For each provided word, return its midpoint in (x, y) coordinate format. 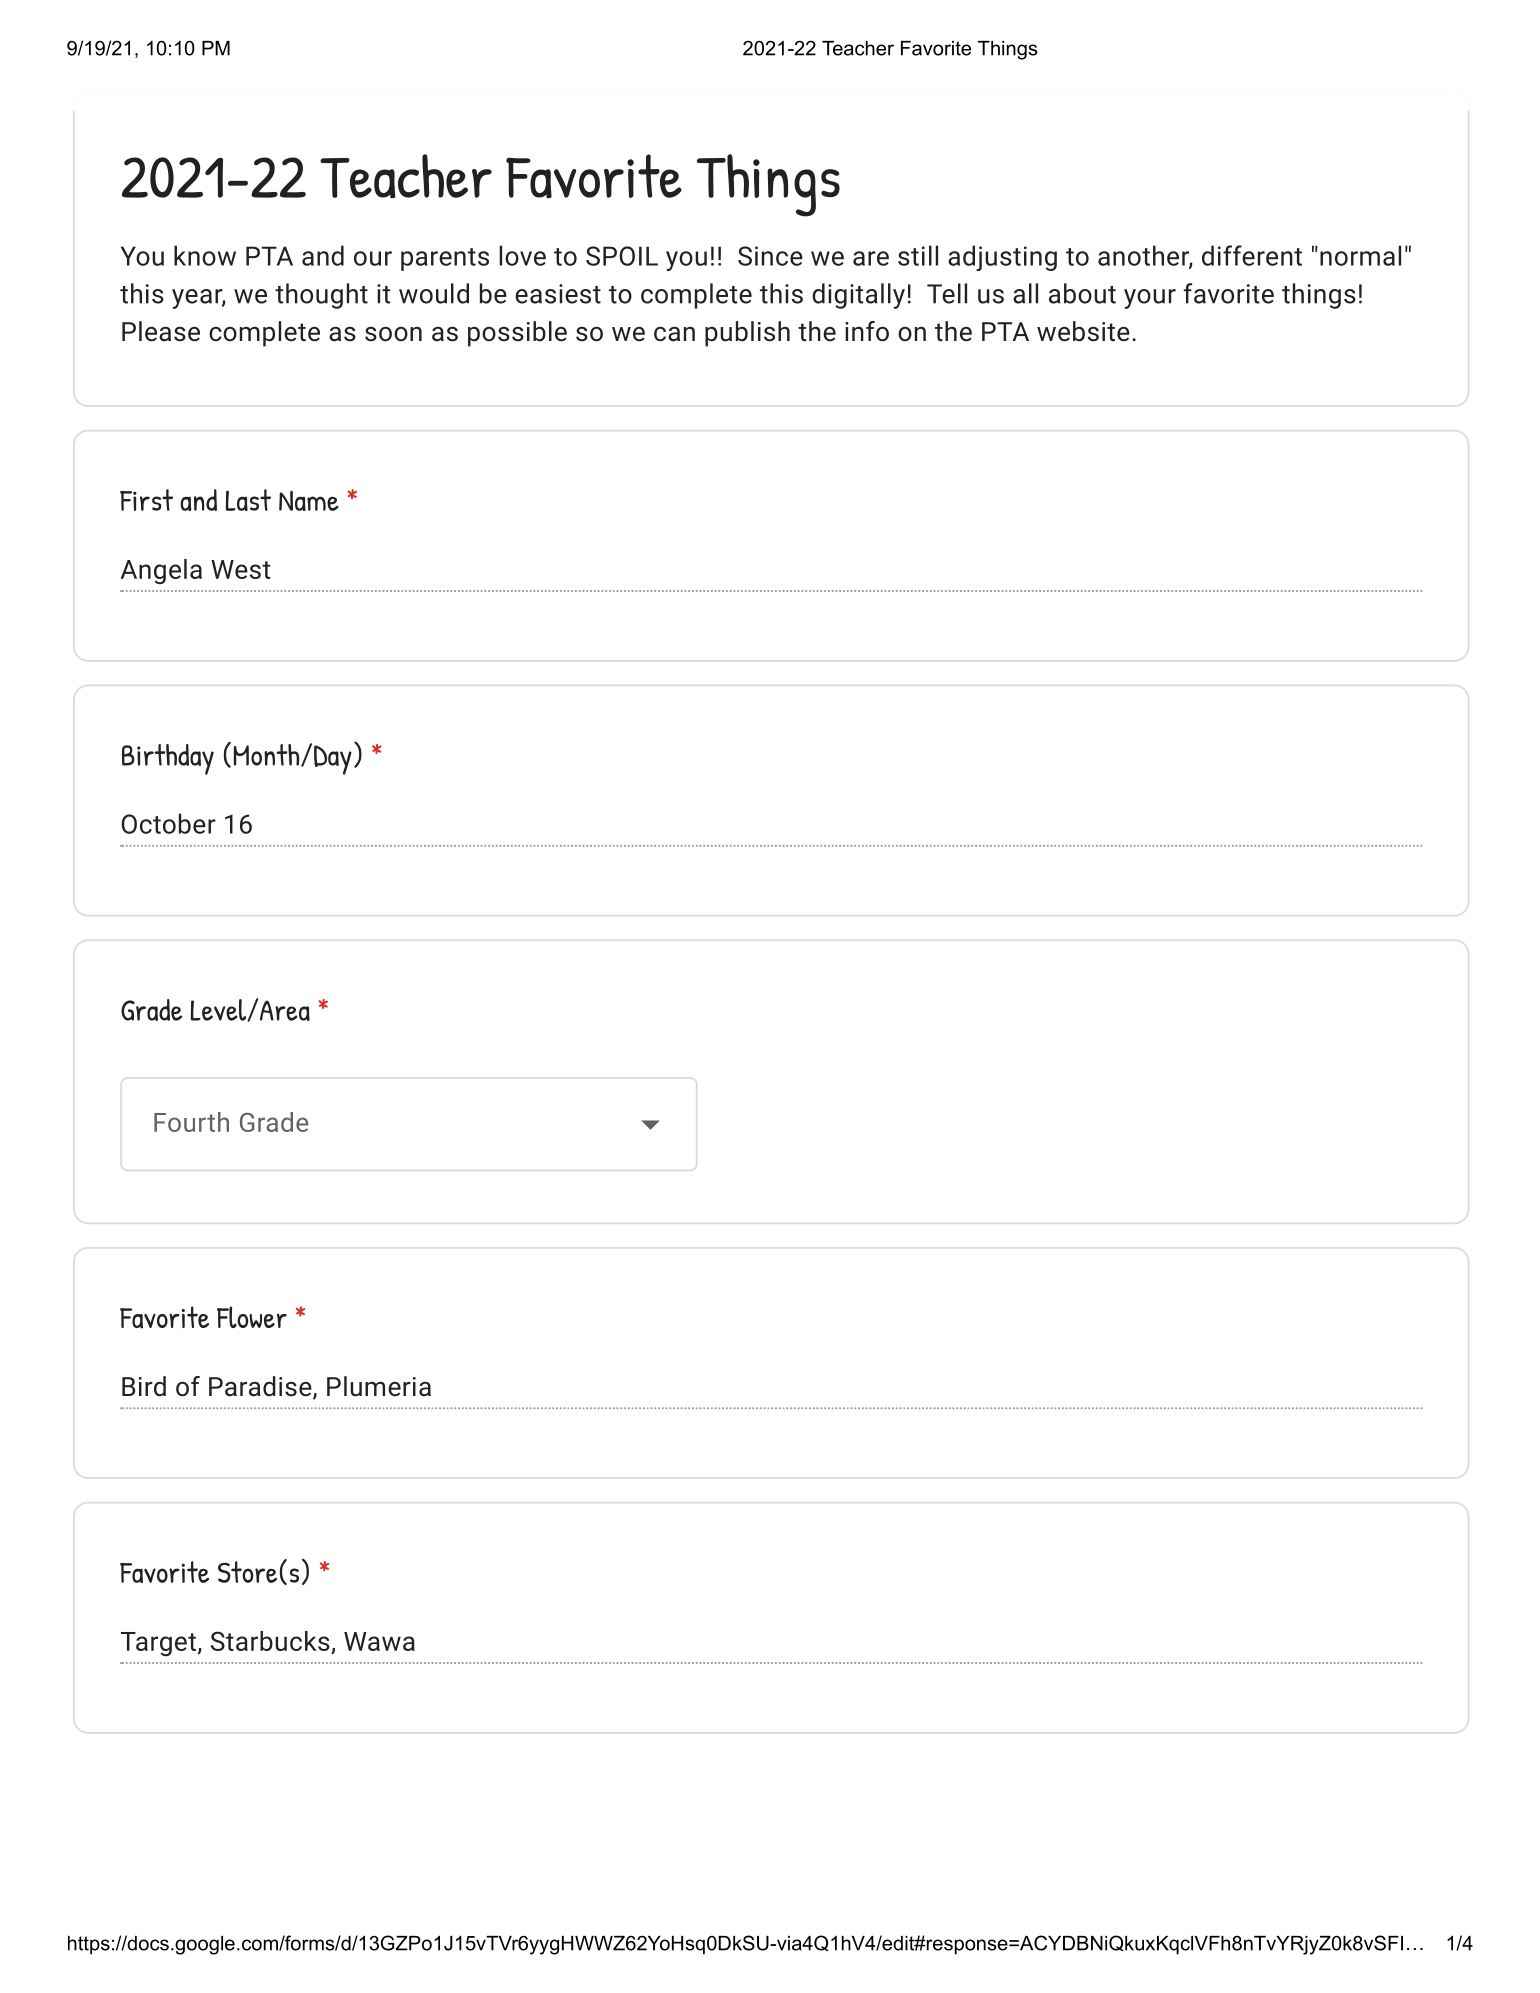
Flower (252, 1317)
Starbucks (270, 1641)
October (168, 823)
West (241, 569)
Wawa (379, 1641)
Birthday (168, 759)
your (1150, 299)
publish (747, 334)
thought (321, 296)
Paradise (261, 1387)
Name (308, 501)
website (1083, 331)
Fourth (191, 1122)
